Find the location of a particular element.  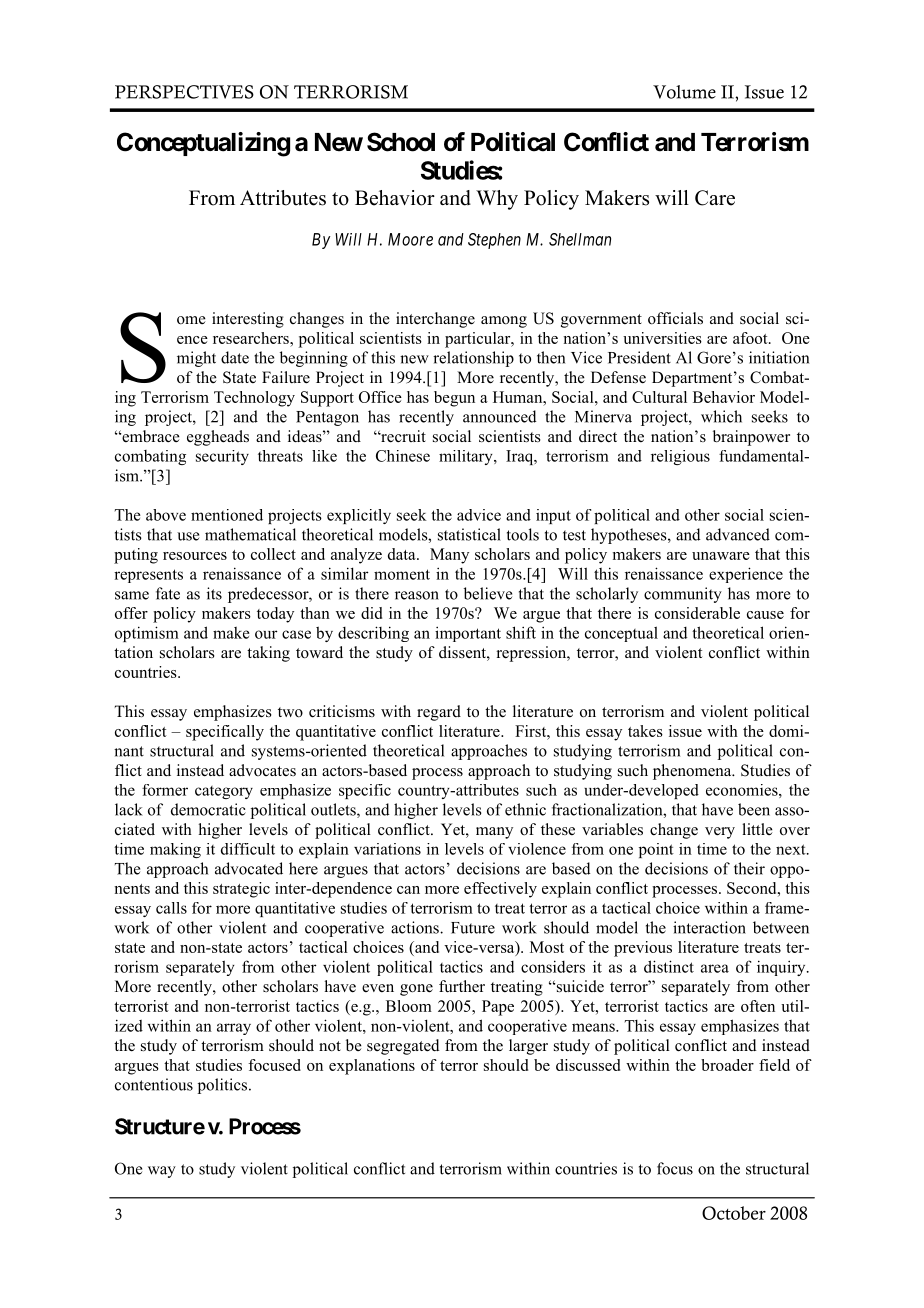

taking is located at coordinates (268, 654).
